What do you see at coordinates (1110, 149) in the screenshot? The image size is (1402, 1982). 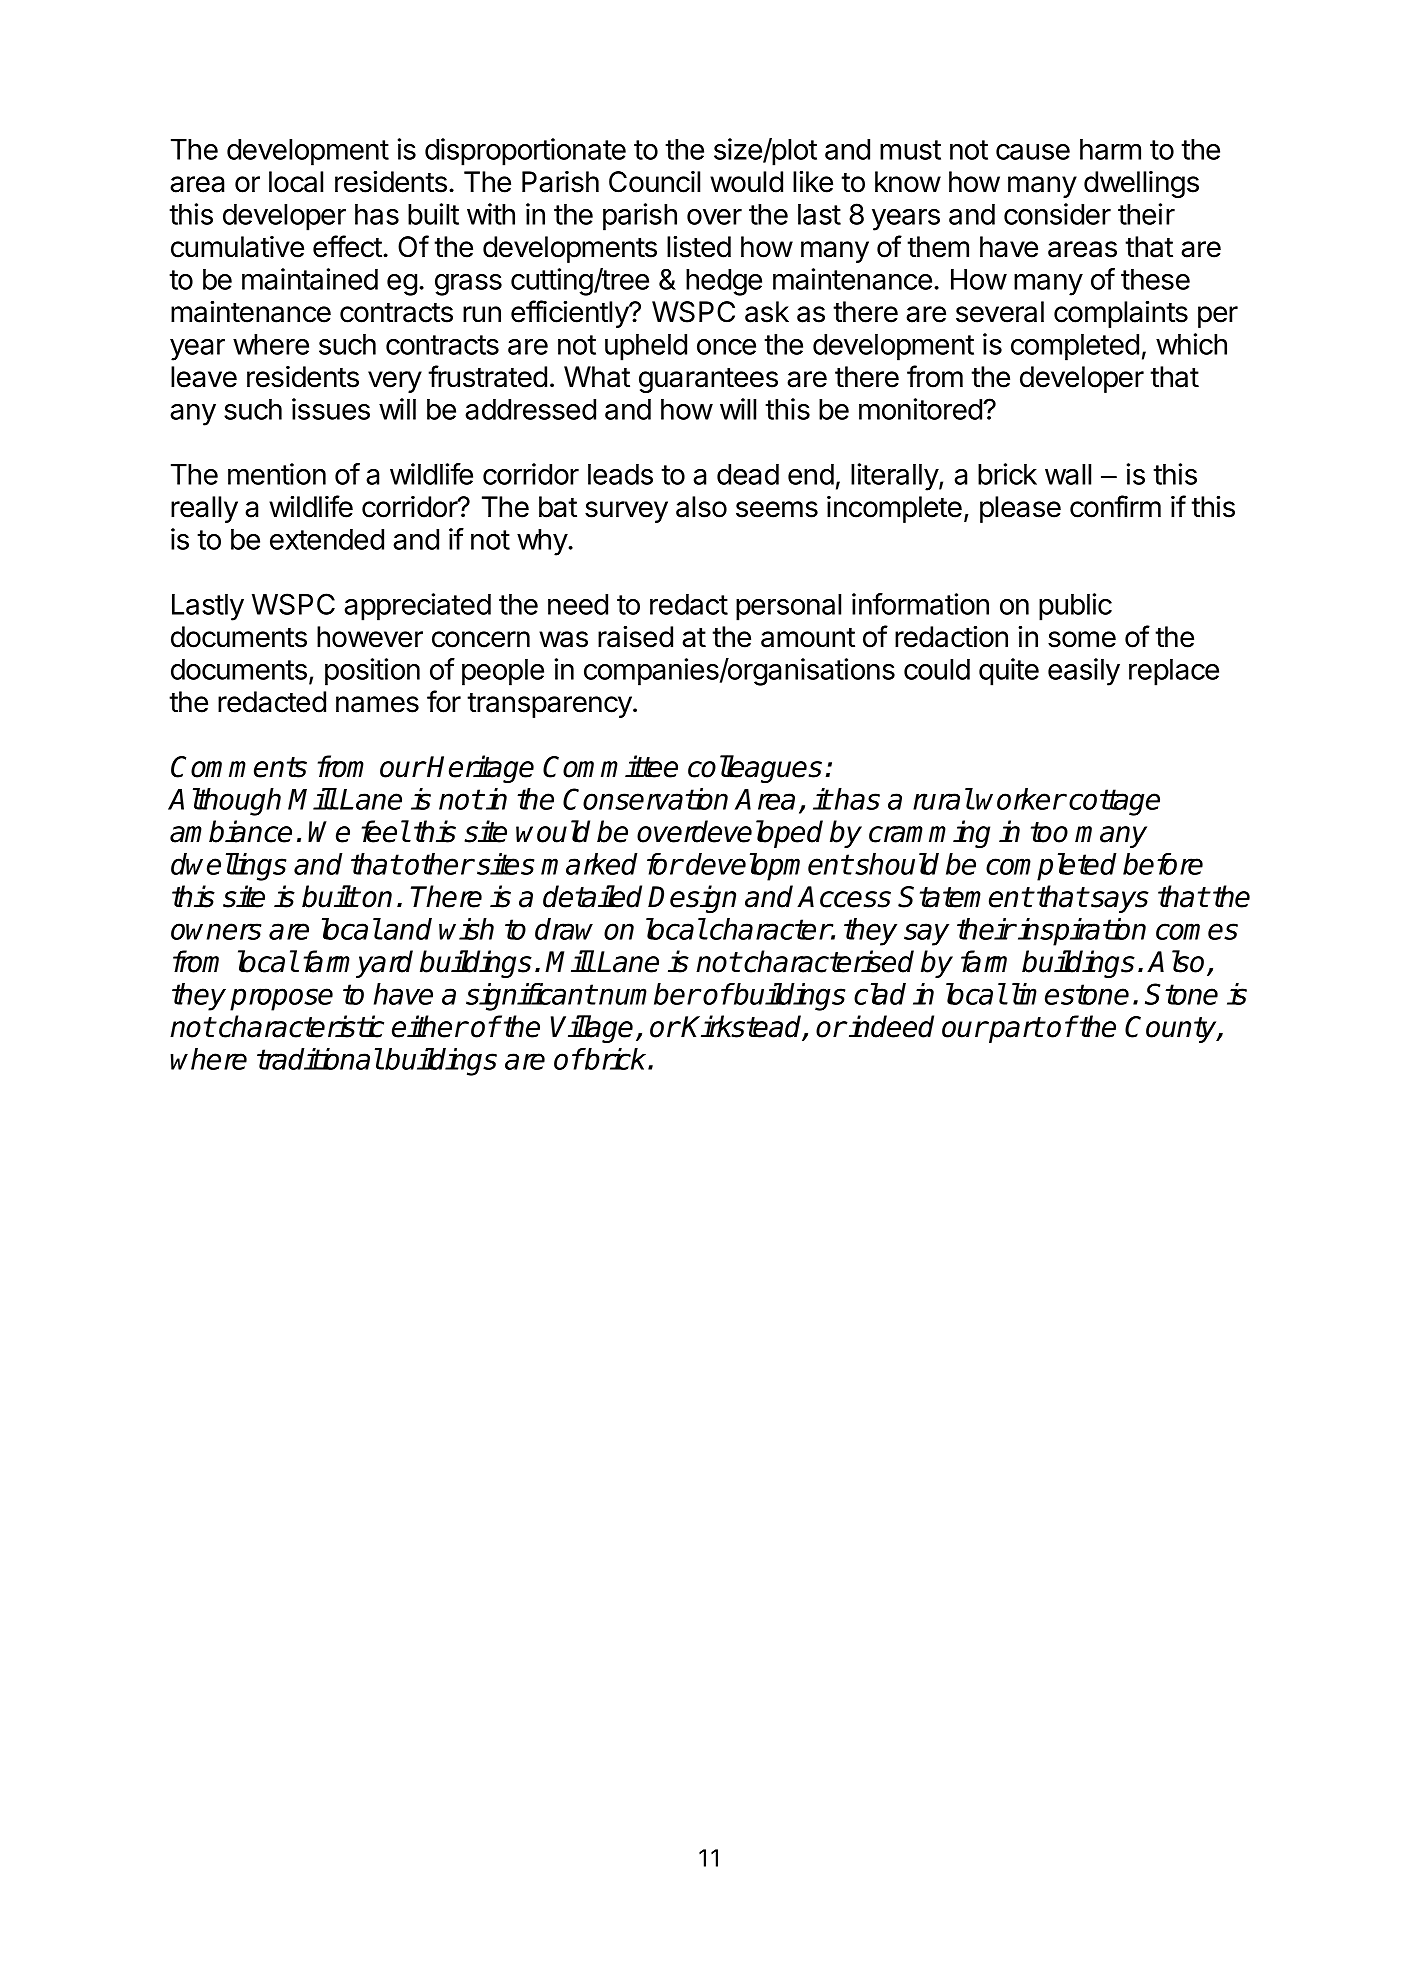 I see `harm` at bounding box center [1110, 149].
